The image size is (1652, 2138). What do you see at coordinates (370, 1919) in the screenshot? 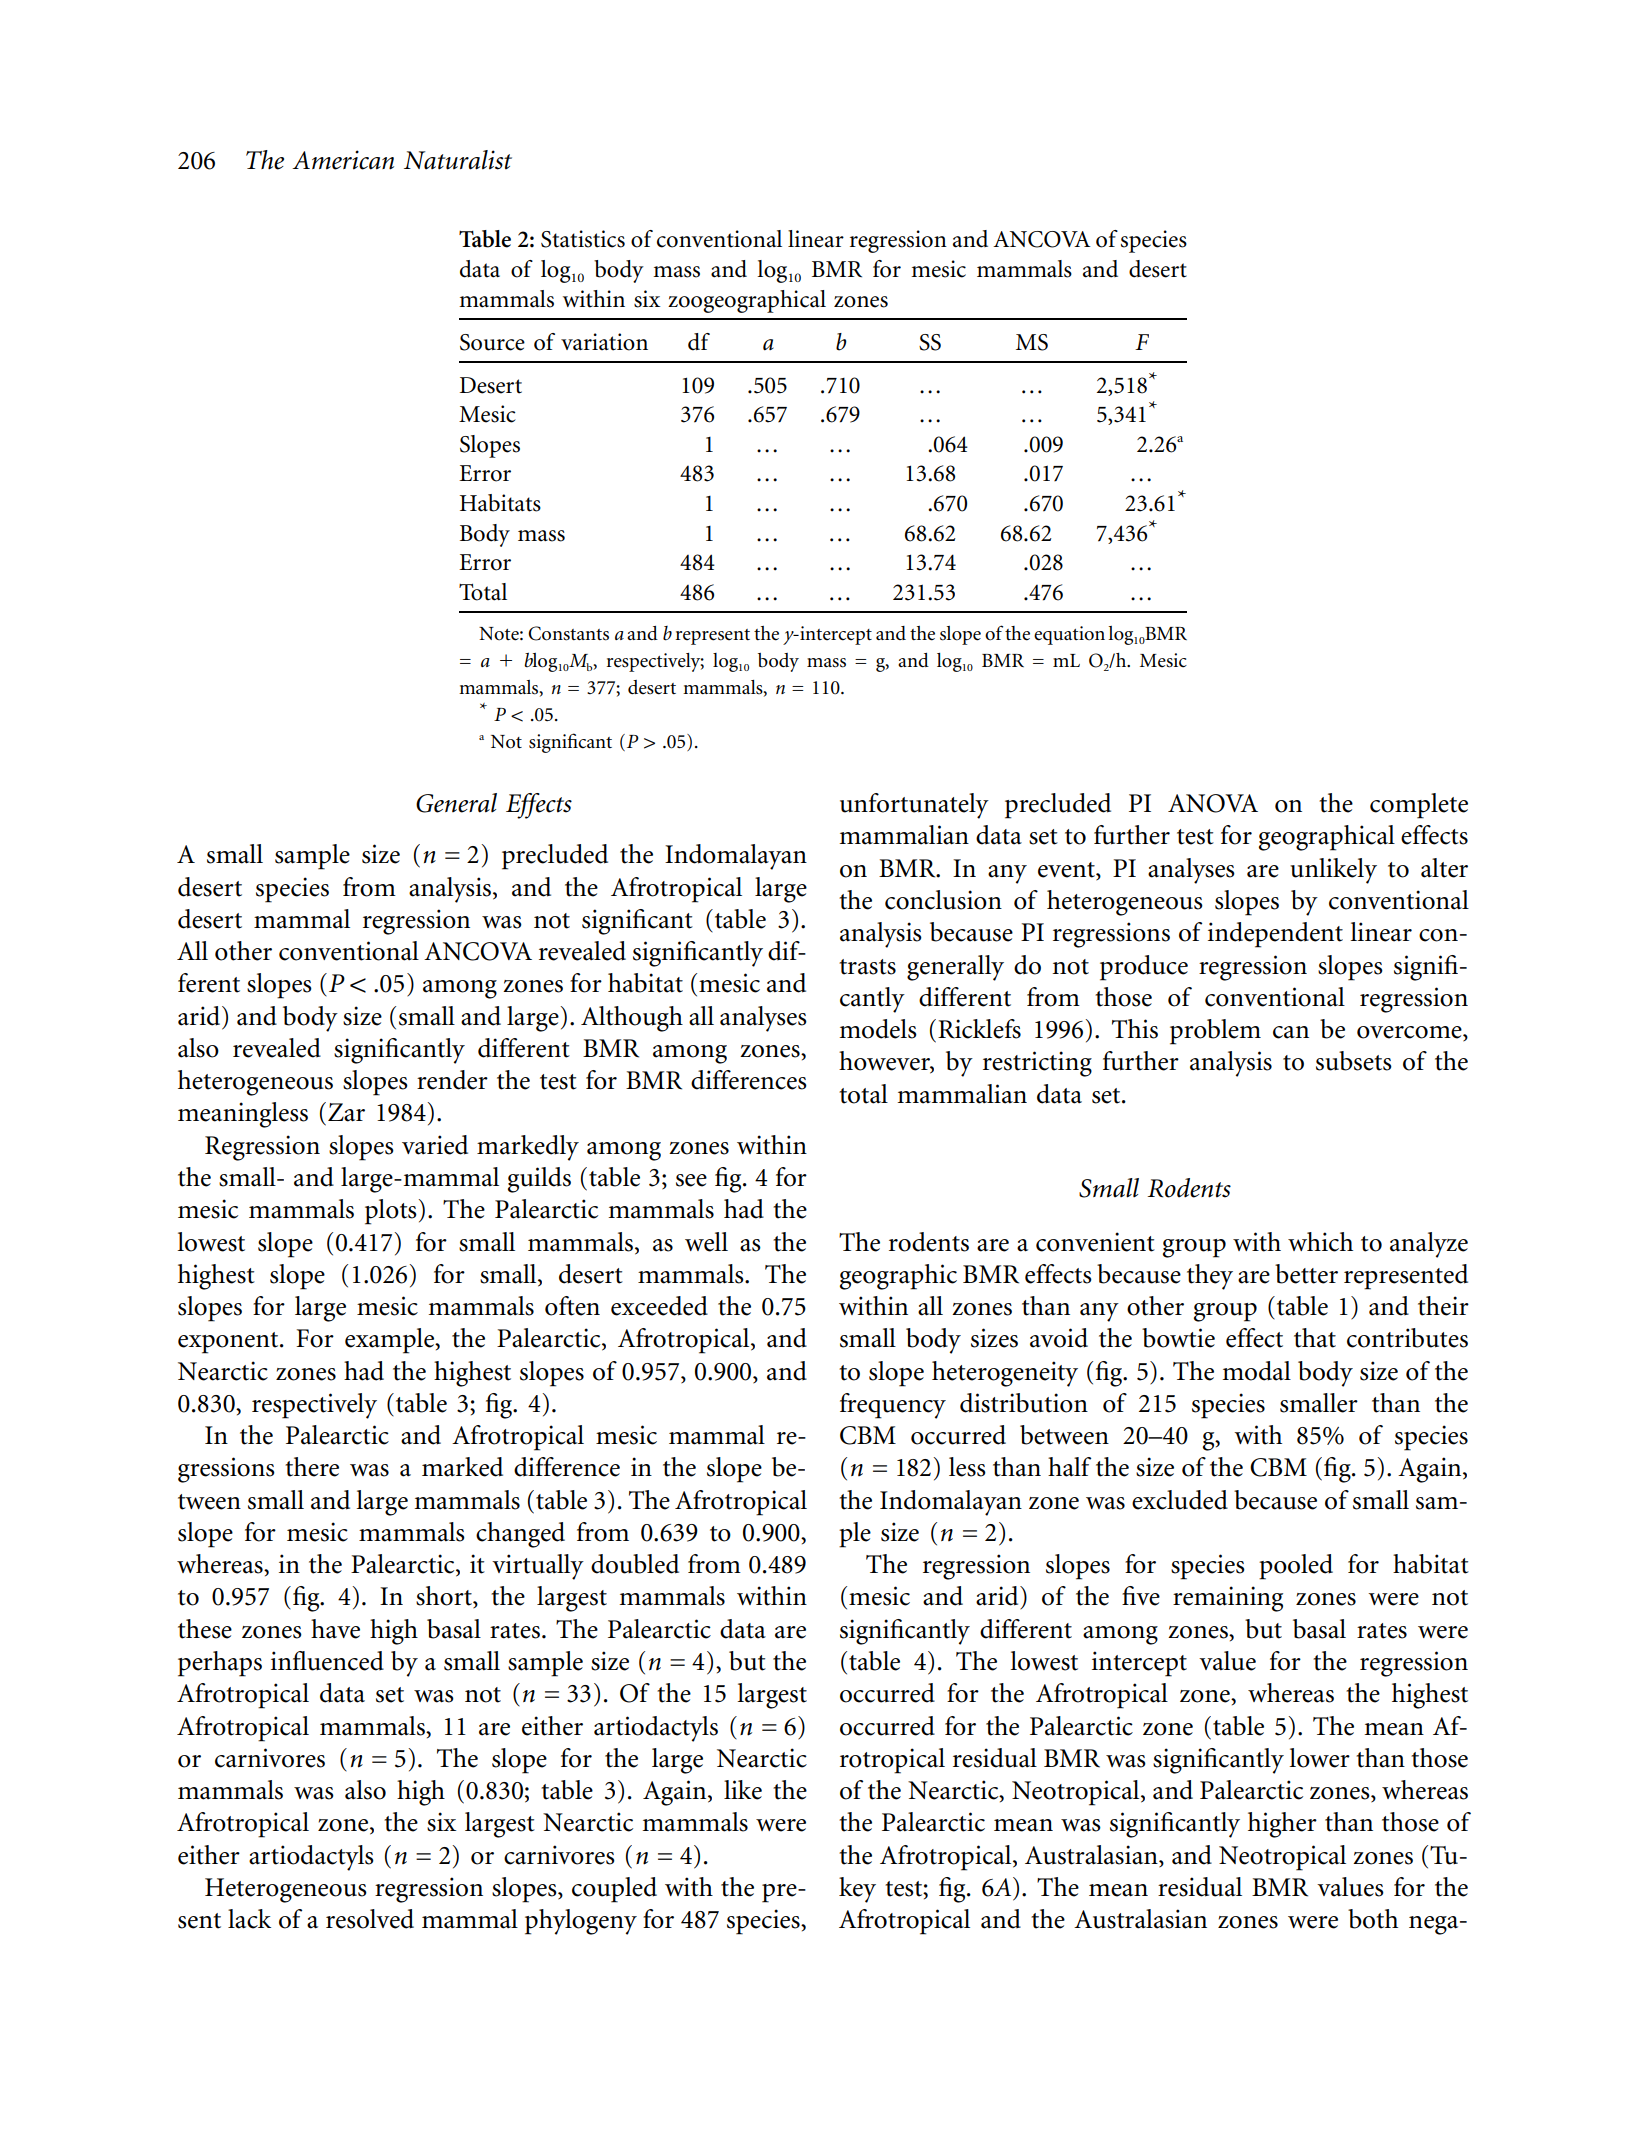
I see `resolved` at bounding box center [370, 1919].
